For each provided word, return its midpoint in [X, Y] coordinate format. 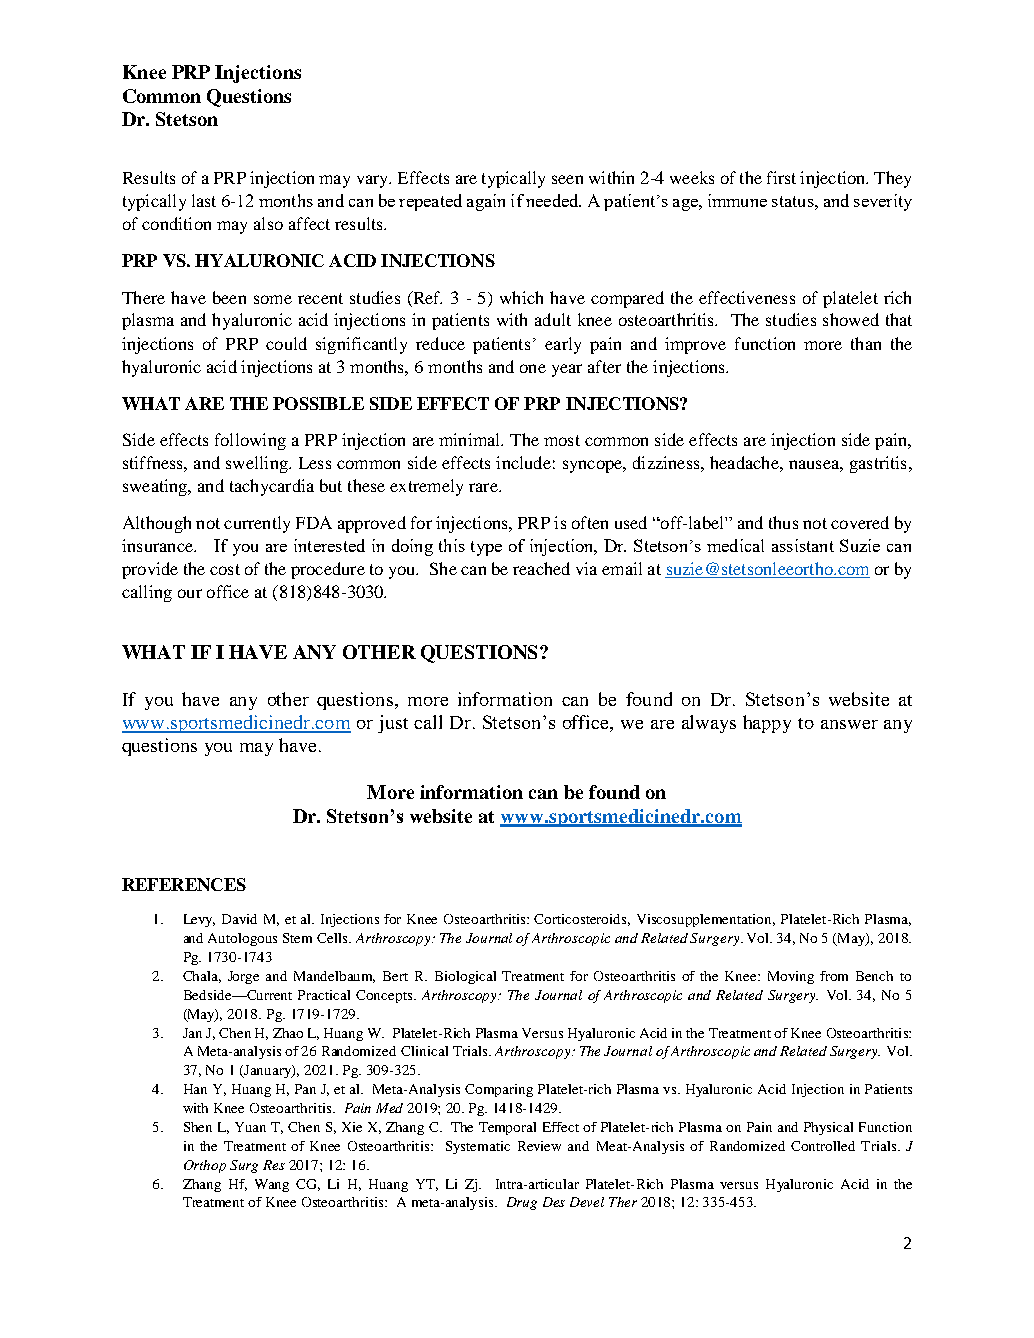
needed [553, 200]
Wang [272, 1185]
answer [849, 724]
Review [539, 1146]
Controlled [823, 1146]
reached [541, 568]
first [781, 177]
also [268, 223]
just [393, 724]
